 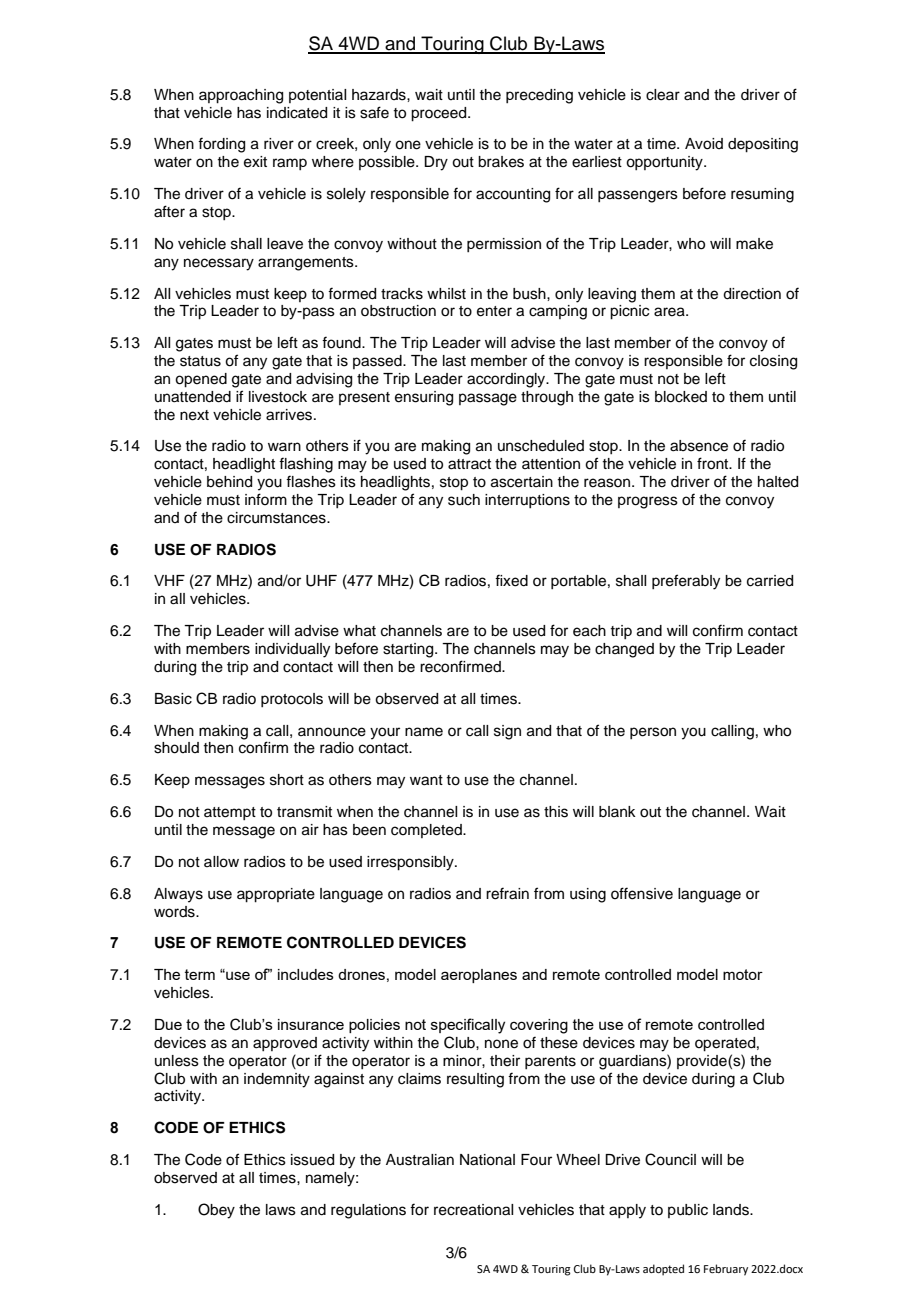 I want to click on approaching, so click(x=241, y=96).
